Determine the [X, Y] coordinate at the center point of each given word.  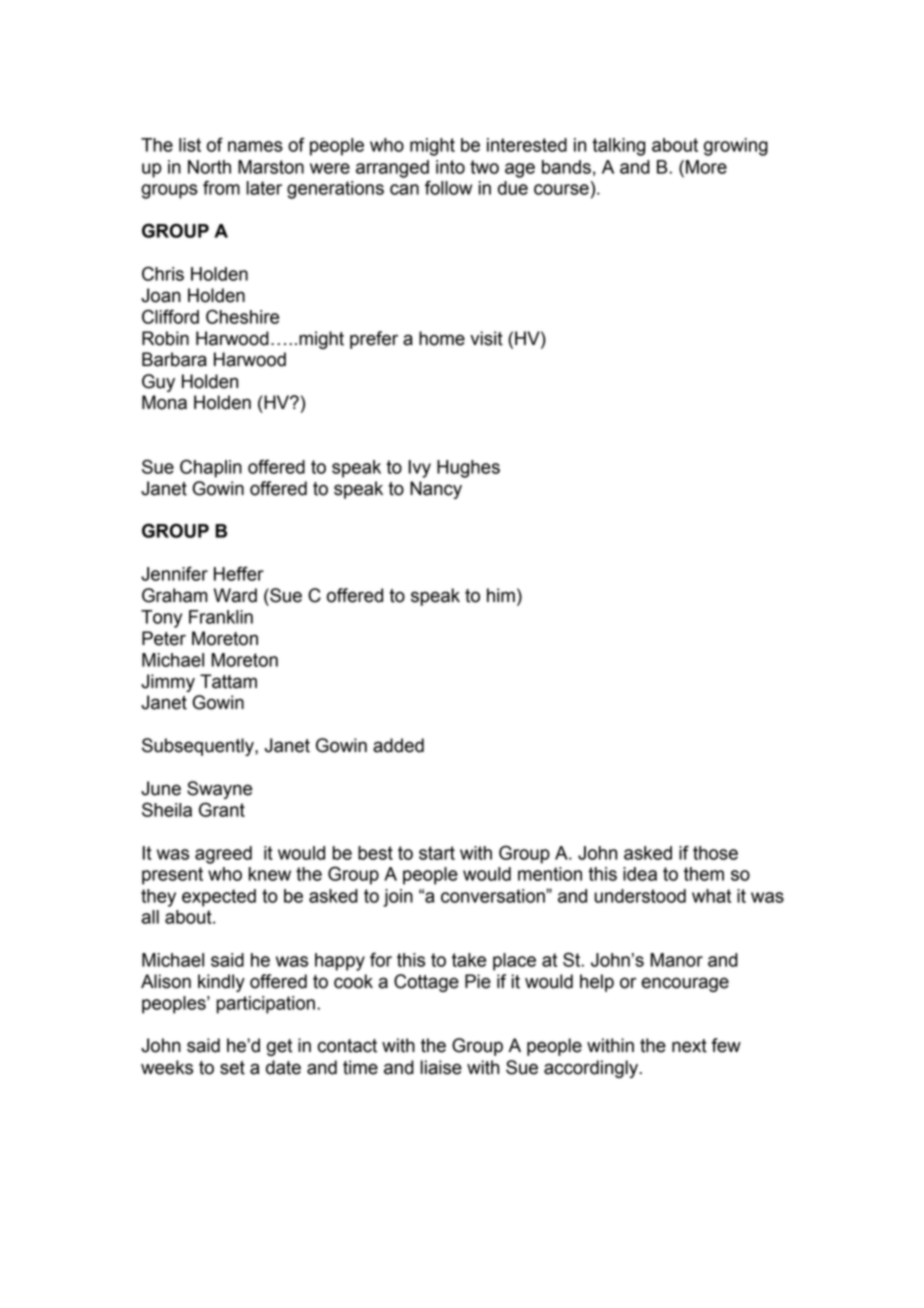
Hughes [468, 469]
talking [619, 147]
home [442, 338]
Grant [222, 809]
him [501, 595]
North [209, 167]
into [450, 167]
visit [486, 338]
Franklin [221, 617]
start [437, 853]
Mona [164, 402]
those [715, 853]
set [232, 1068]
